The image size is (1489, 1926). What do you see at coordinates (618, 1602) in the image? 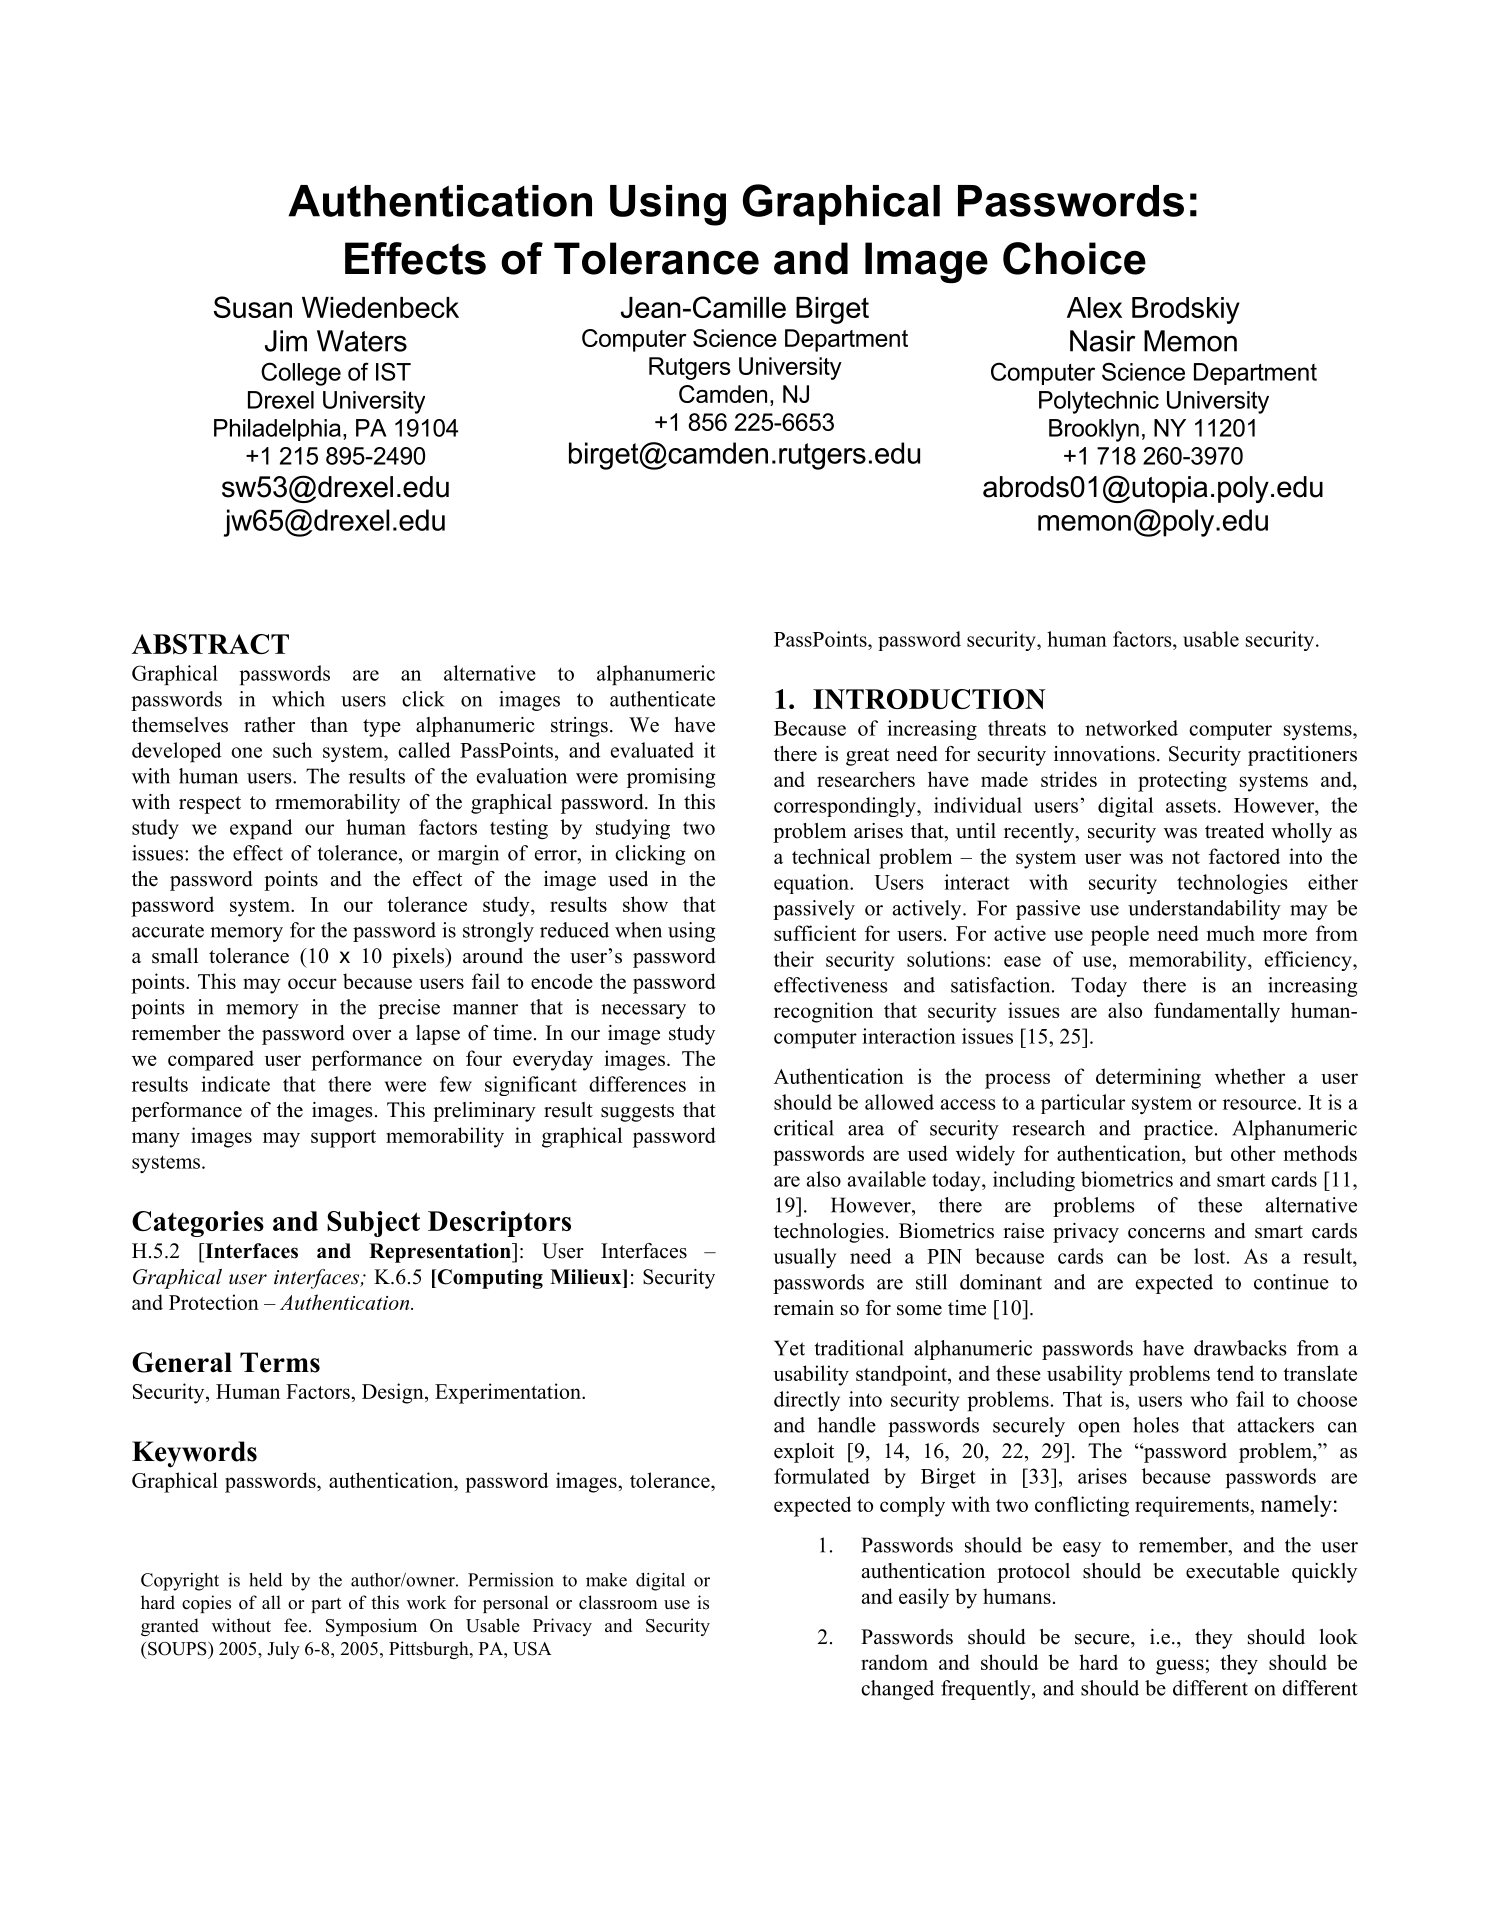
I see `classroom` at bounding box center [618, 1602].
